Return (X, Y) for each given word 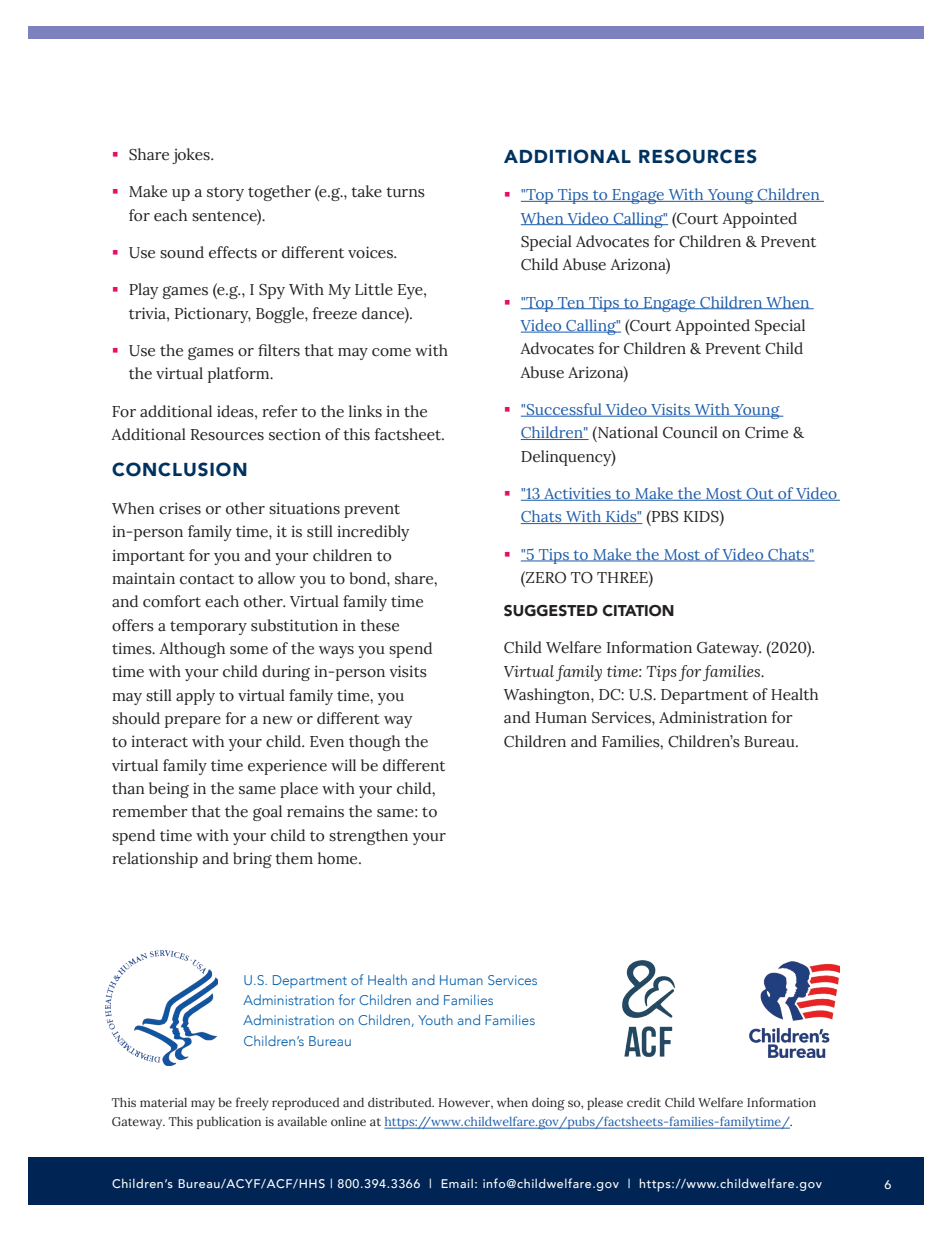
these (379, 625)
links (365, 411)
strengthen (368, 837)
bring (252, 860)
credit (644, 1102)
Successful (564, 410)
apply (195, 697)
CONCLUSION (179, 469)
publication (229, 1122)
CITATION (638, 611)
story (225, 194)
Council (690, 432)
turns (405, 192)
